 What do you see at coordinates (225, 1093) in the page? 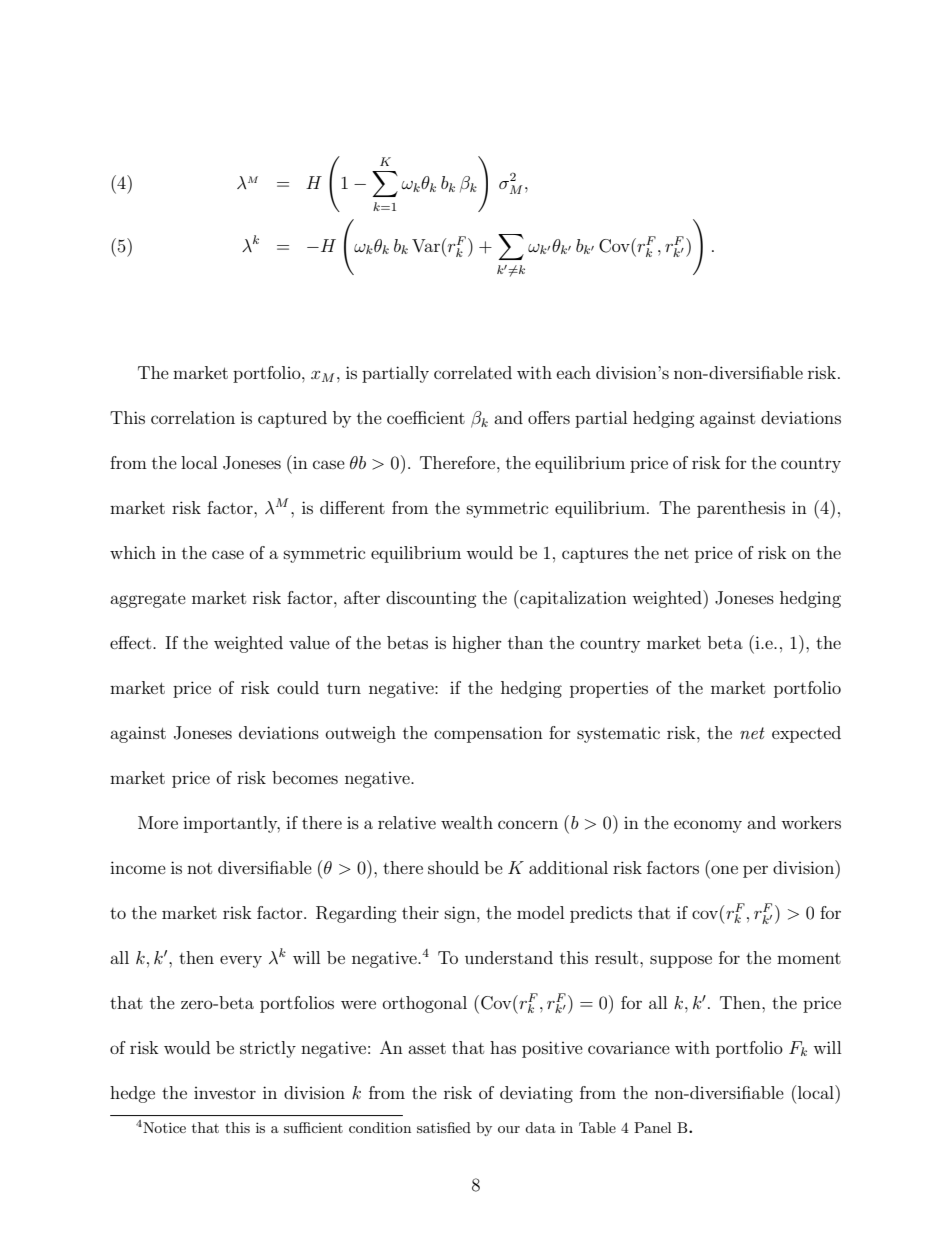
I see `investor` at bounding box center [225, 1093].
